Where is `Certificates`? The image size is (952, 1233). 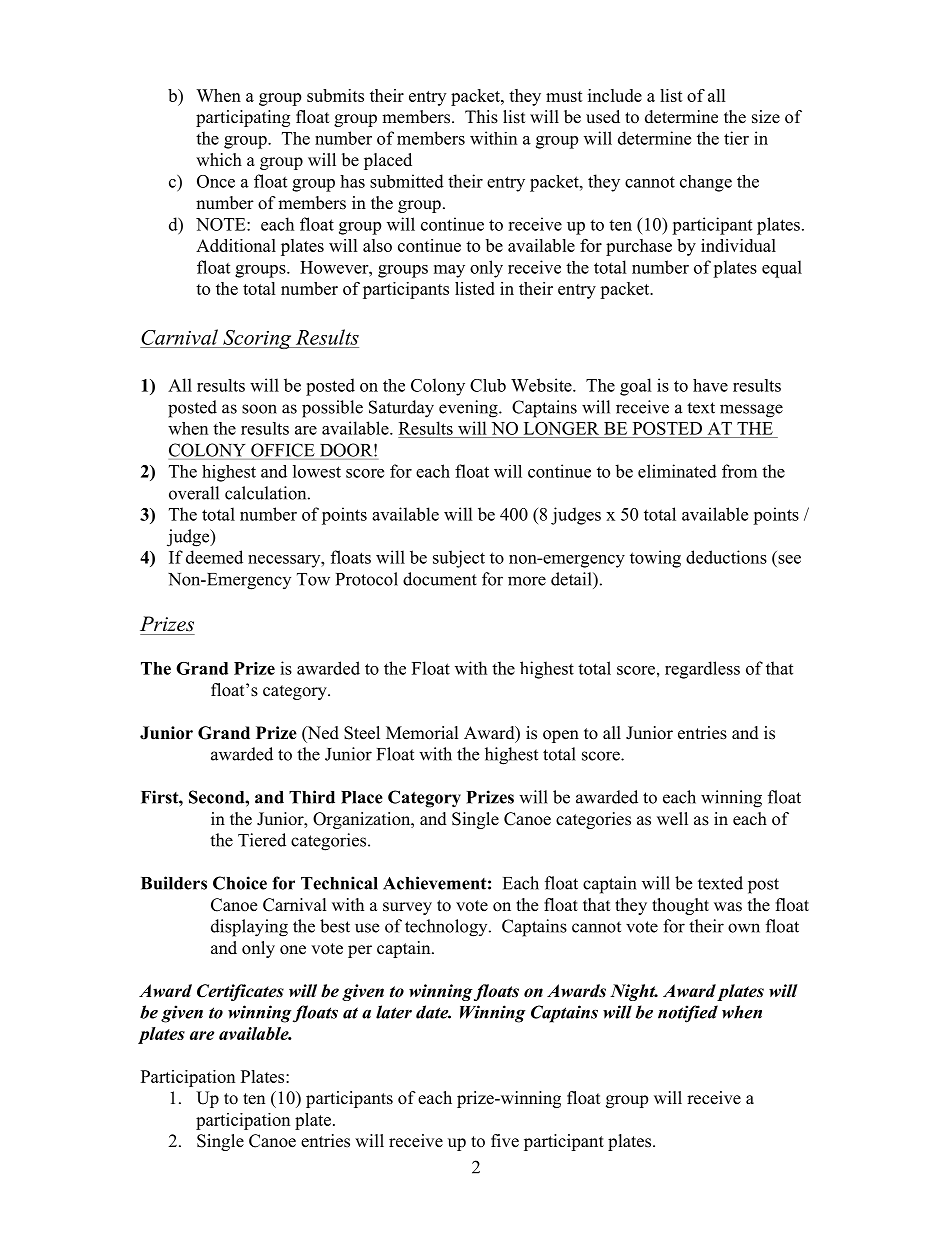
Certificates is located at coordinates (240, 992).
